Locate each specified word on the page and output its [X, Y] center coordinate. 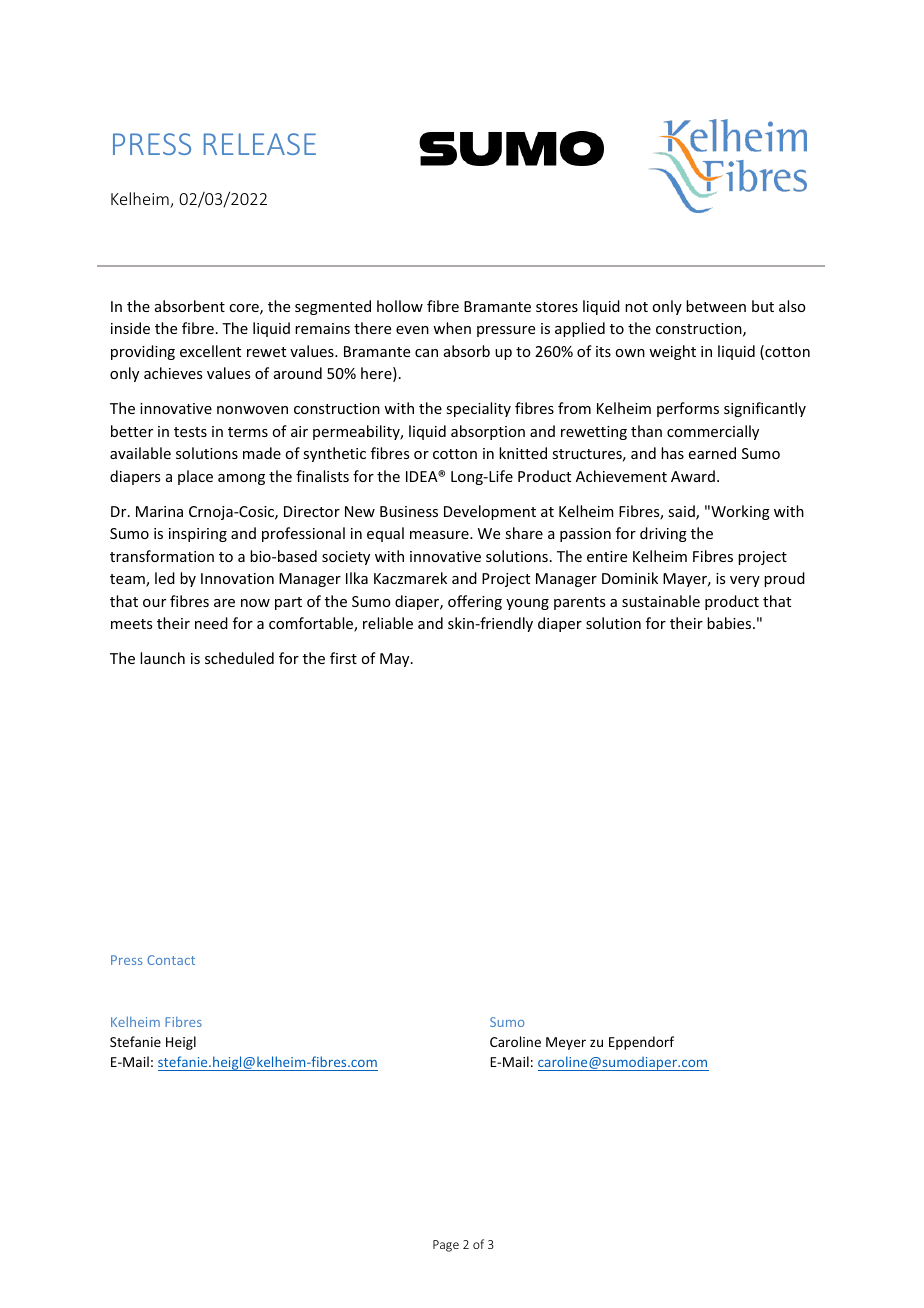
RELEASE [260, 144]
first [343, 658]
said [682, 512]
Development [490, 512]
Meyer [566, 1043]
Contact [171, 960]
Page [446, 1246]
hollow [400, 306]
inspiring [198, 535]
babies [730, 623]
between [716, 306]
